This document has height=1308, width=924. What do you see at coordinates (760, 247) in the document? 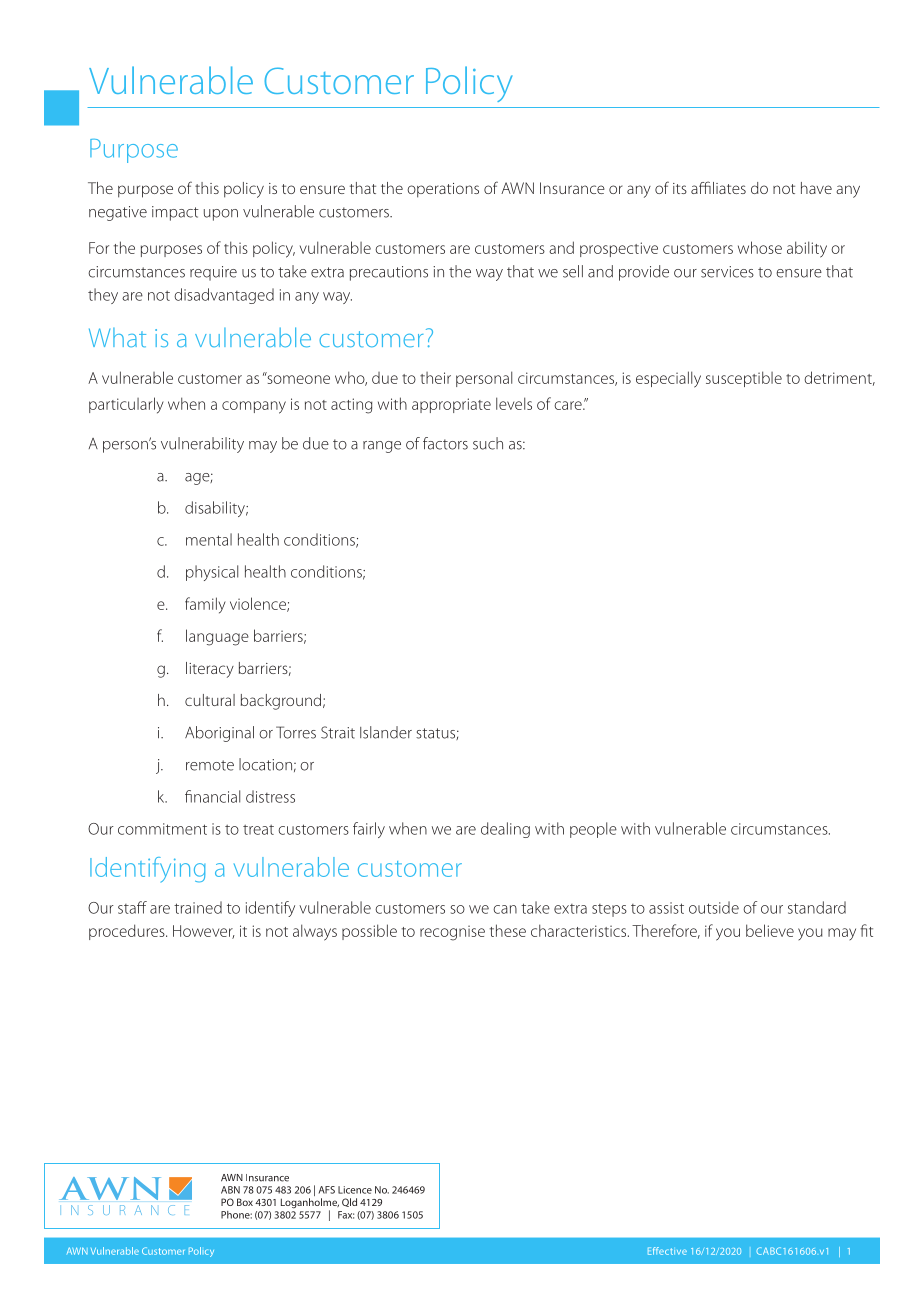
I see `whose` at bounding box center [760, 247].
